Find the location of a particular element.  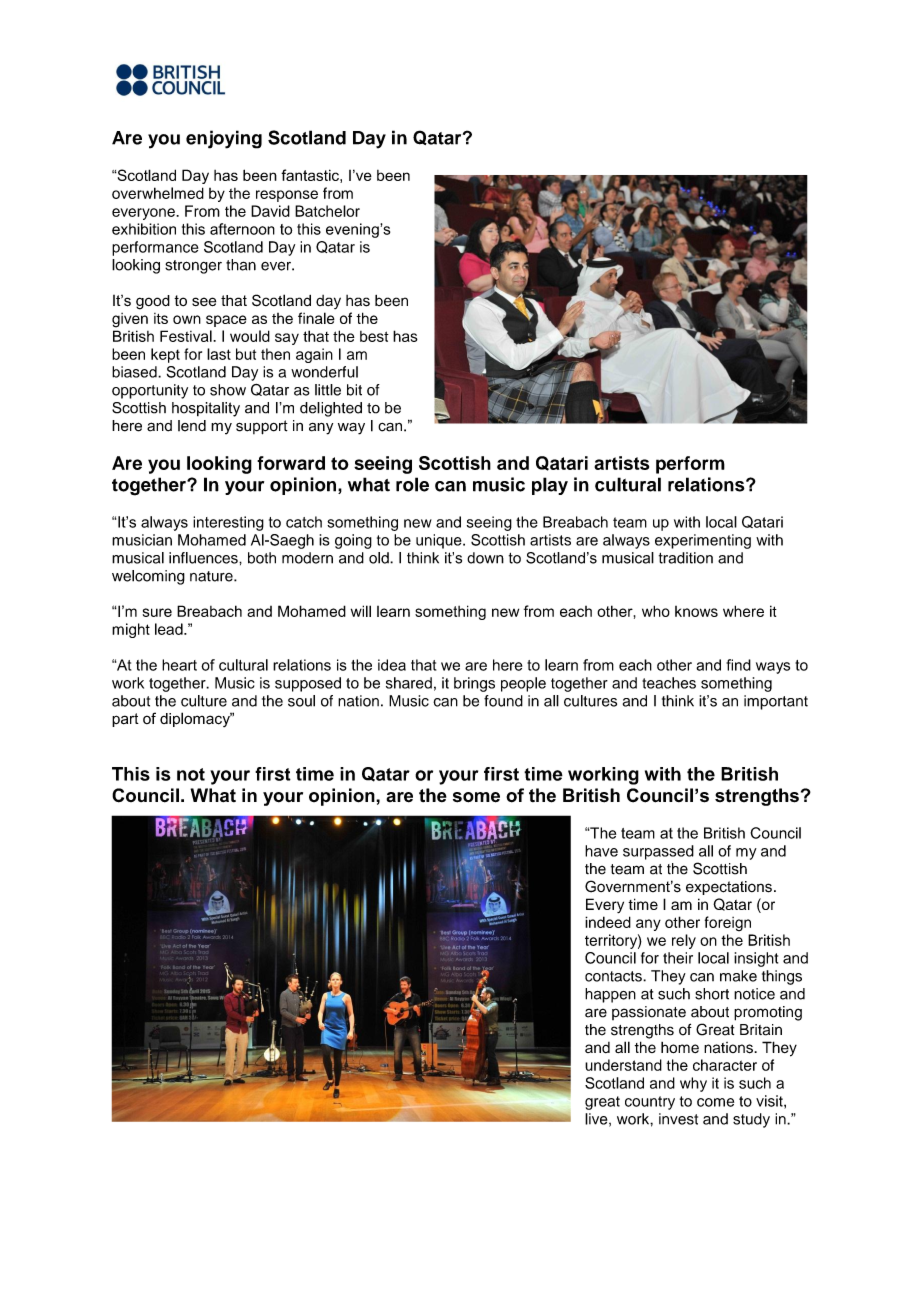

country is located at coordinates (650, 1103).
